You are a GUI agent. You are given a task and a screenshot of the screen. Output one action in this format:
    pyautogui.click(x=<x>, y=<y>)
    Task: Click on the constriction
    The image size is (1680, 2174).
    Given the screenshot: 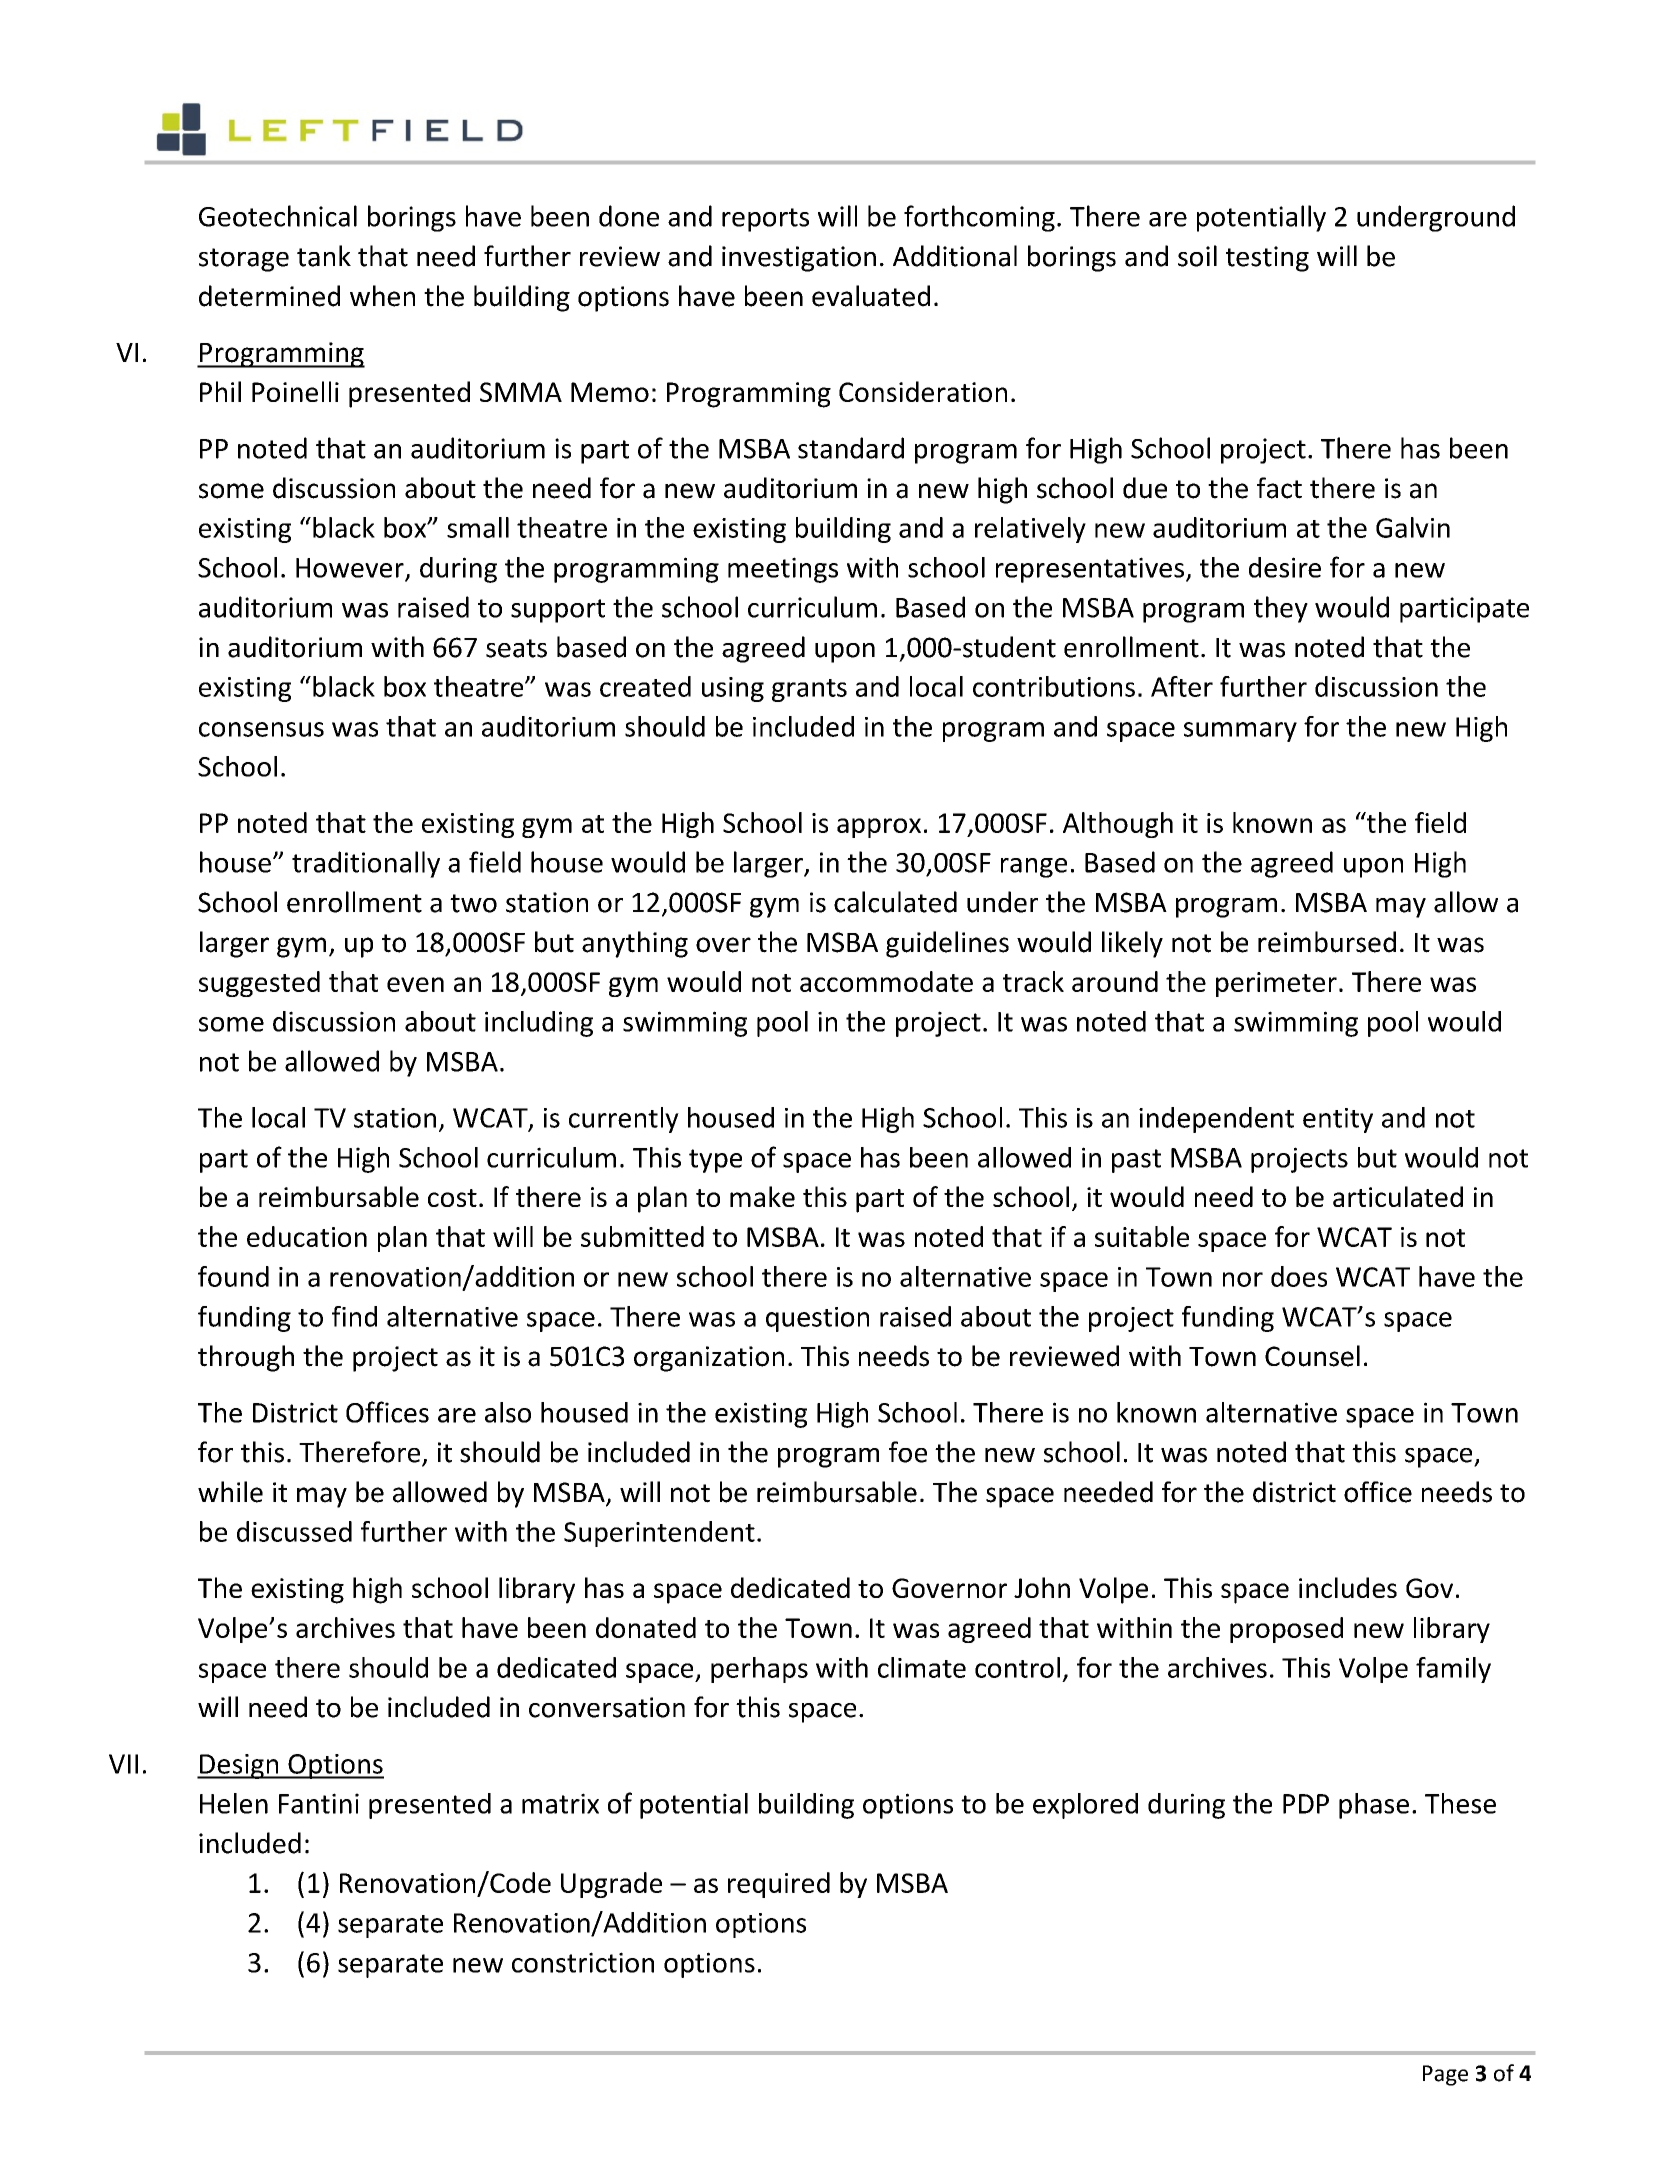 What is the action you would take?
    pyautogui.click(x=583, y=1962)
